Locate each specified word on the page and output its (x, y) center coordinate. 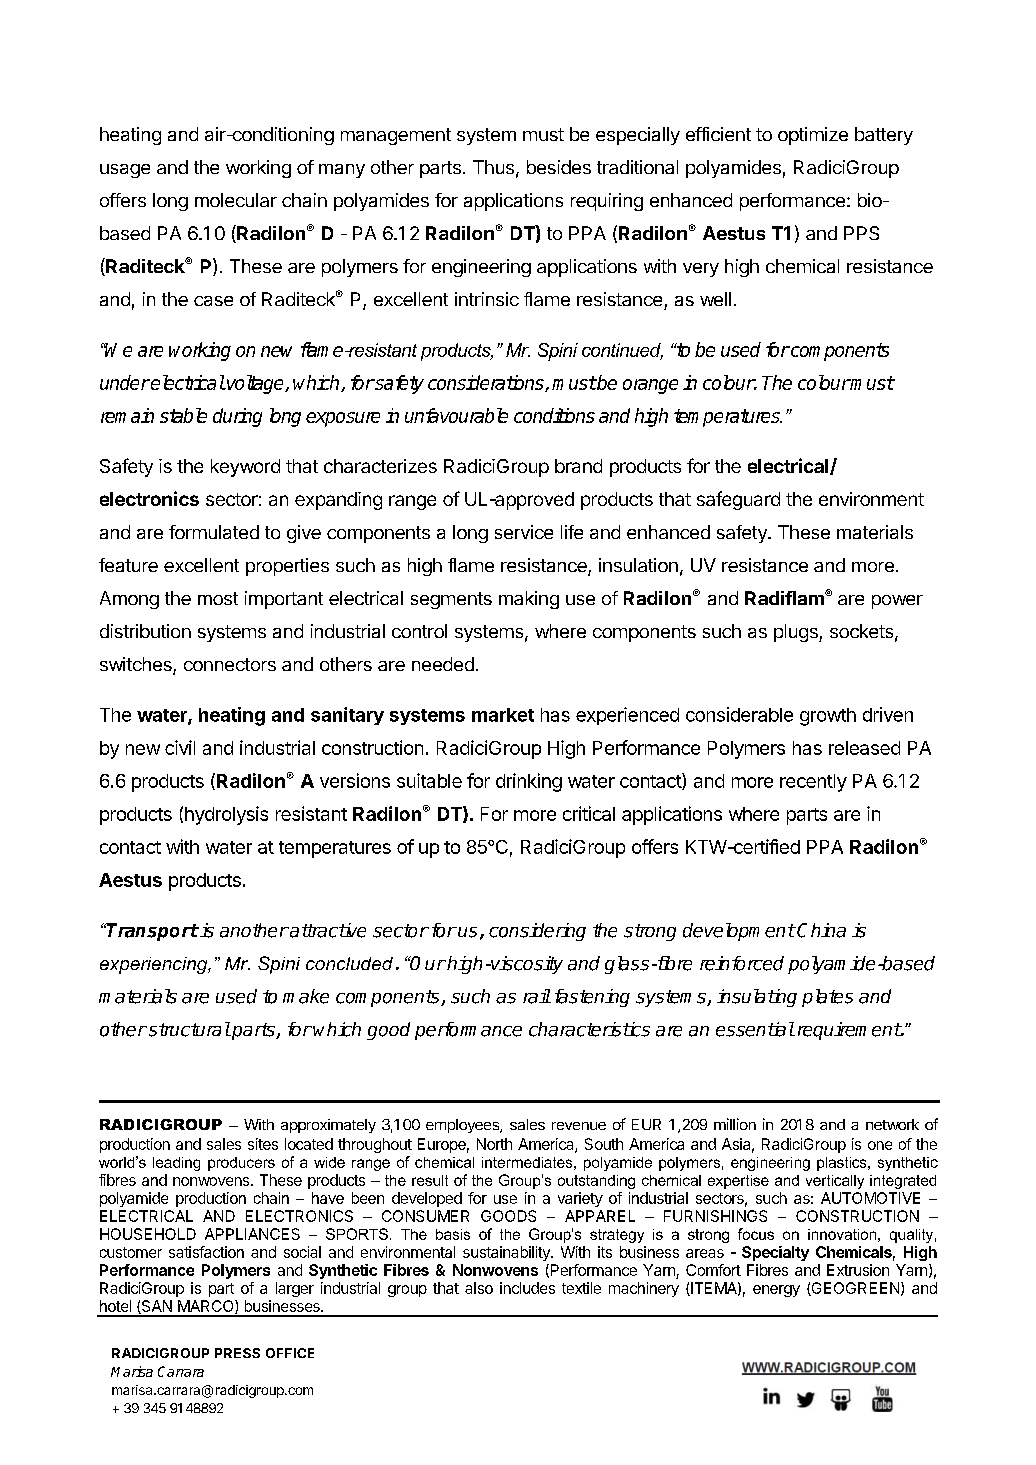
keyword (245, 468)
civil (180, 747)
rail (537, 996)
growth (828, 717)
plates (827, 998)
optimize (813, 136)
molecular (236, 200)
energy (776, 1291)
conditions (554, 415)
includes (527, 1288)
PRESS (237, 1353)
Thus (493, 167)
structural (188, 1029)
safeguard (738, 500)
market (503, 715)
